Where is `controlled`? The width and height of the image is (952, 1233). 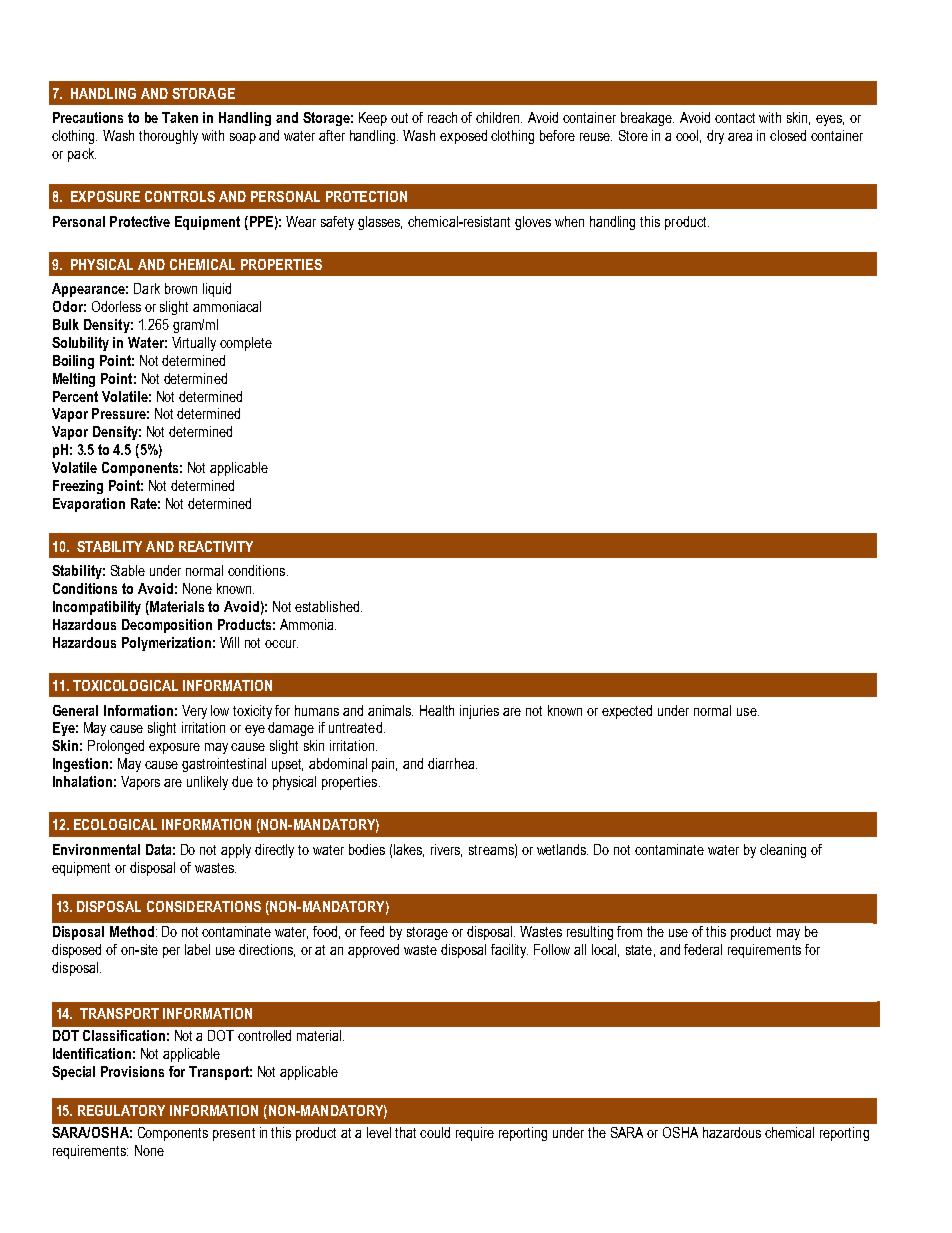
controlled is located at coordinates (264, 1035).
